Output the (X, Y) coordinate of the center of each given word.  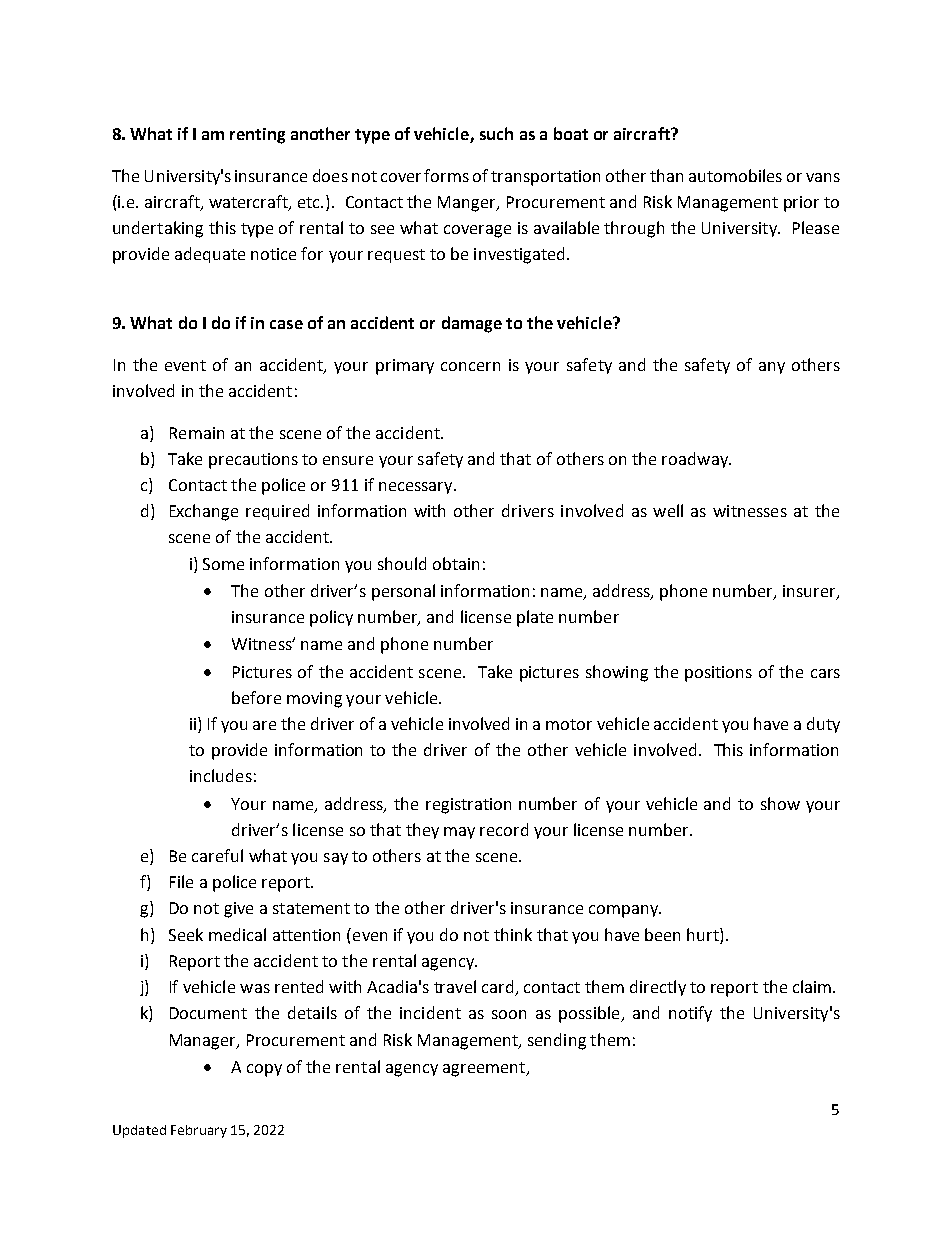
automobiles (735, 175)
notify (690, 1014)
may (459, 833)
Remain (197, 433)
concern (470, 366)
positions (718, 674)
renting (257, 136)
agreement (485, 1069)
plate (535, 618)
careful (217, 855)
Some (223, 564)
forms (446, 175)
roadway (696, 460)
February (199, 1131)
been (662, 934)
